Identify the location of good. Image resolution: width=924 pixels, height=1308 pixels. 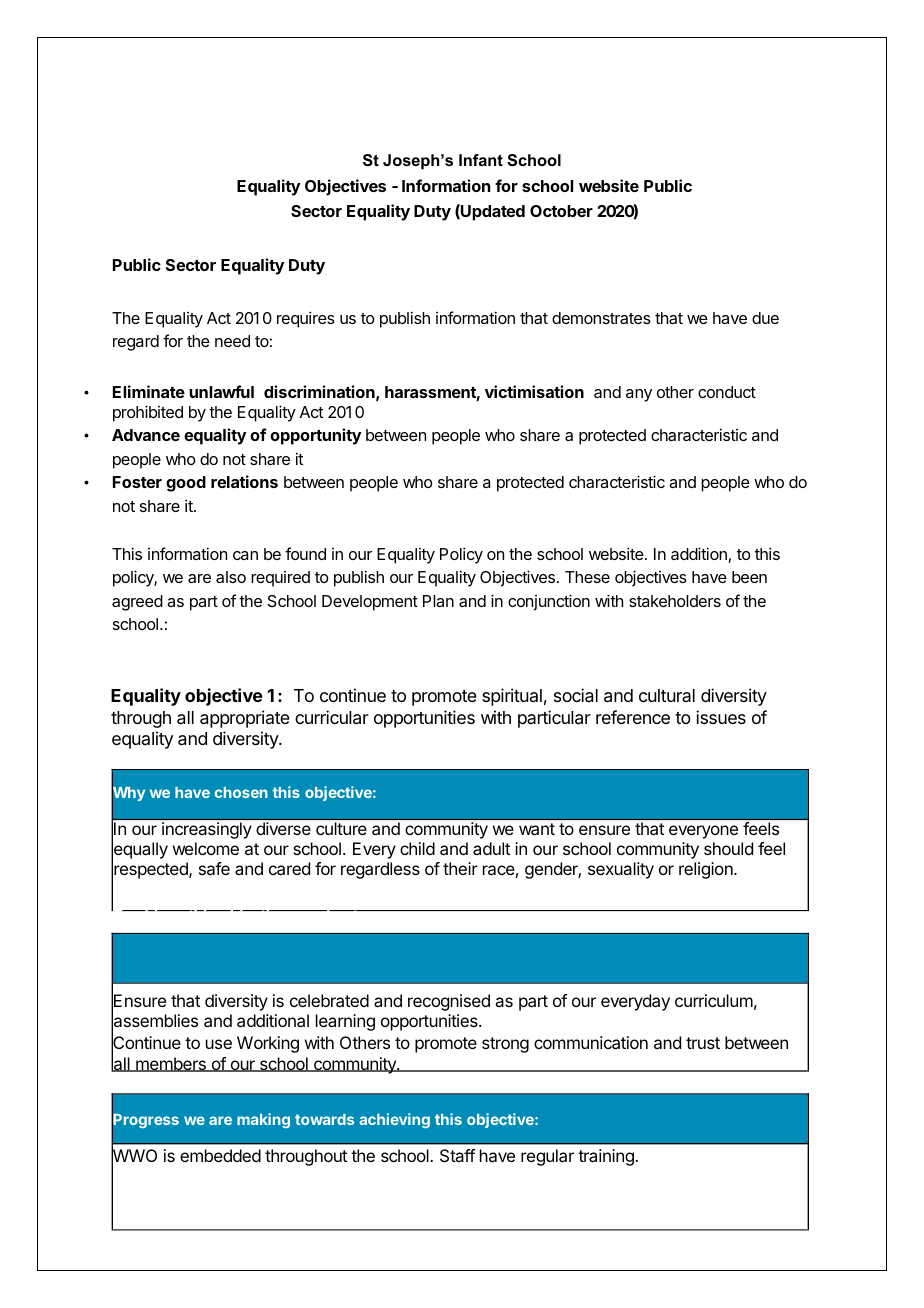
(186, 484).
